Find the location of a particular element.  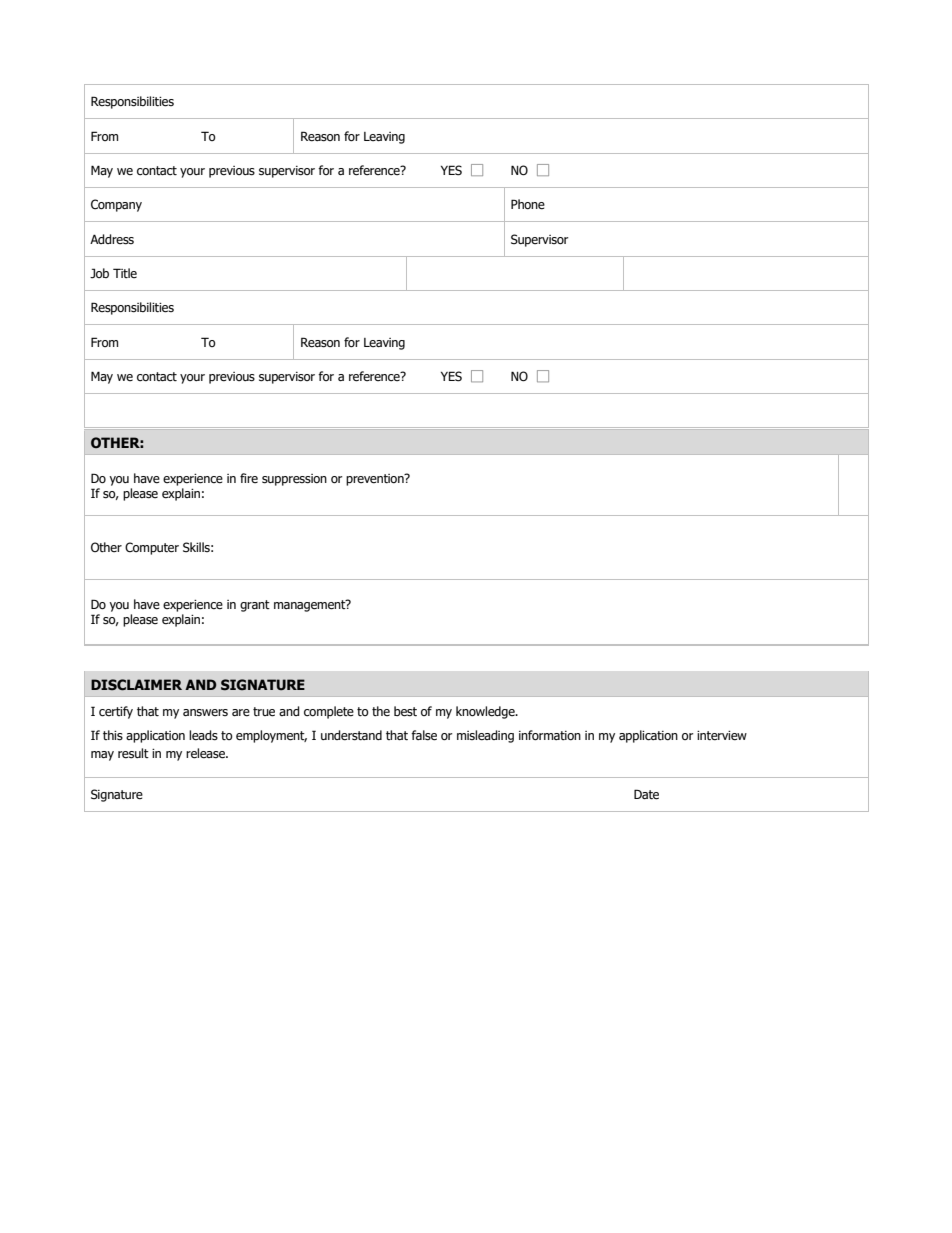

release is located at coordinates (206, 753).
